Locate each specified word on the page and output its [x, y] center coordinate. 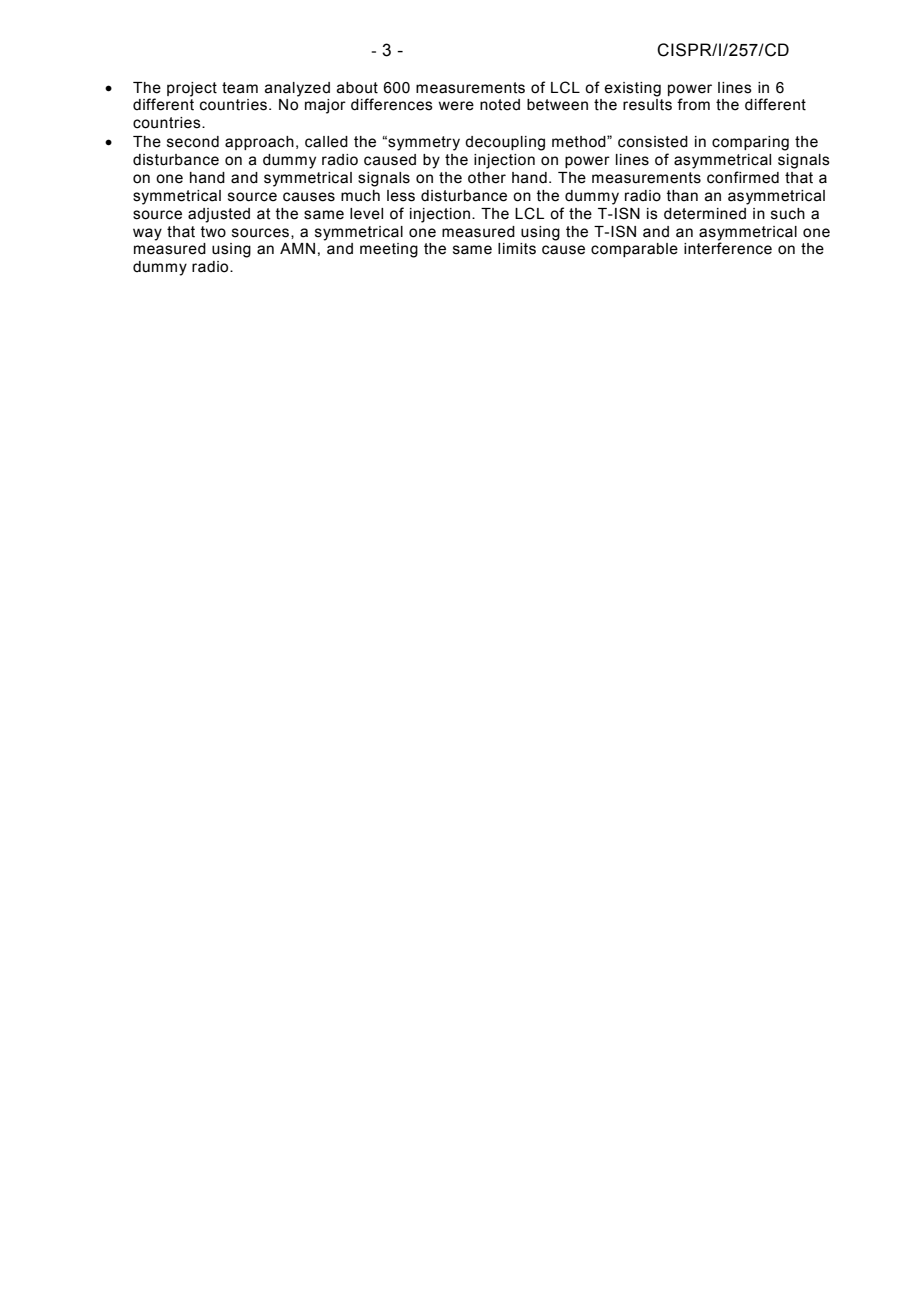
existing [632, 89]
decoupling [505, 143]
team [240, 88]
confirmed [743, 177]
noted [500, 105]
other [487, 178]
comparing [750, 143]
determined [705, 214]
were [456, 106]
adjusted [219, 215]
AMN [297, 248]
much [360, 196]
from [693, 104]
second [193, 142]
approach [259, 143]
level [366, 214]
